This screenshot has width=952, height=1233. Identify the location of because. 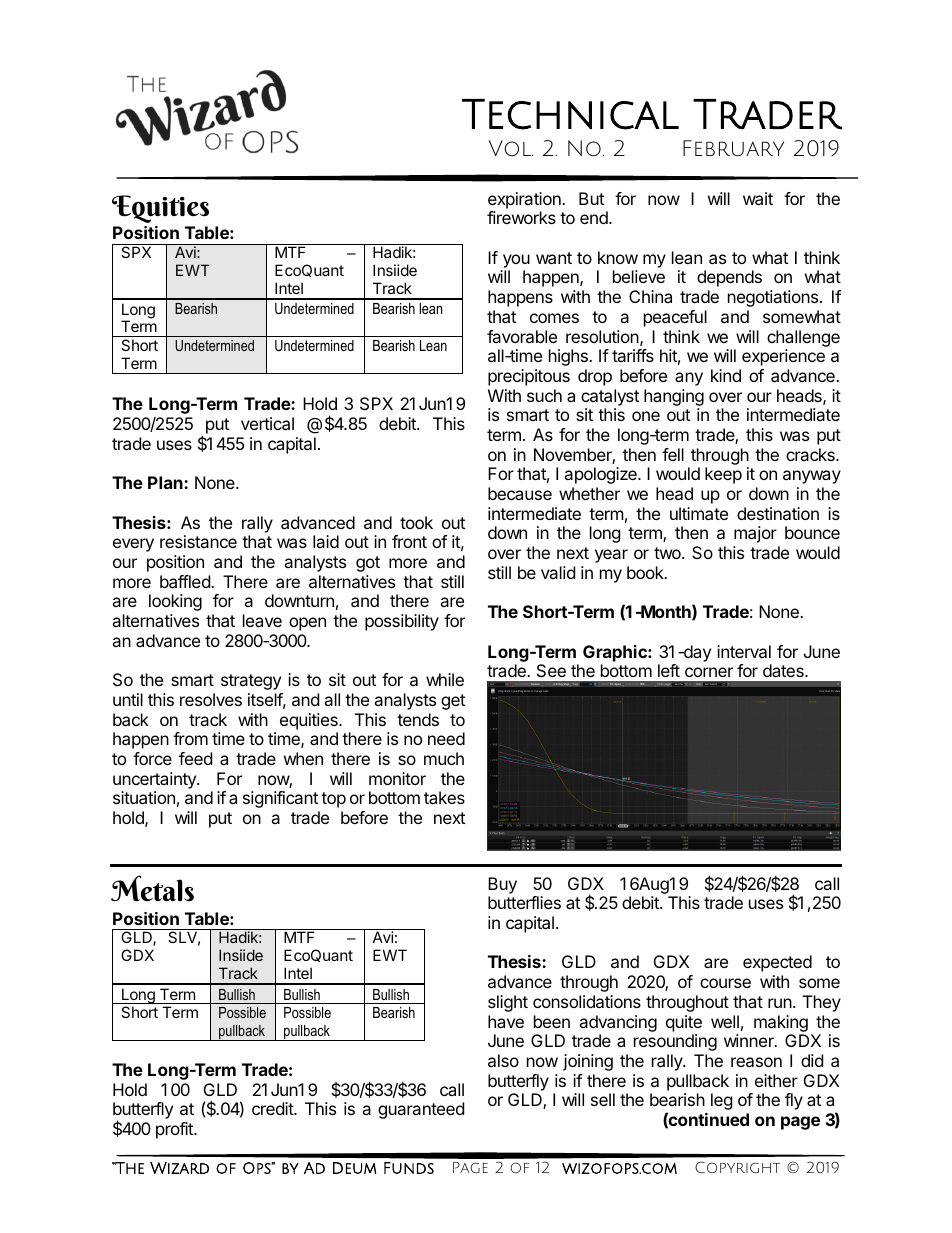
(520, 493).
